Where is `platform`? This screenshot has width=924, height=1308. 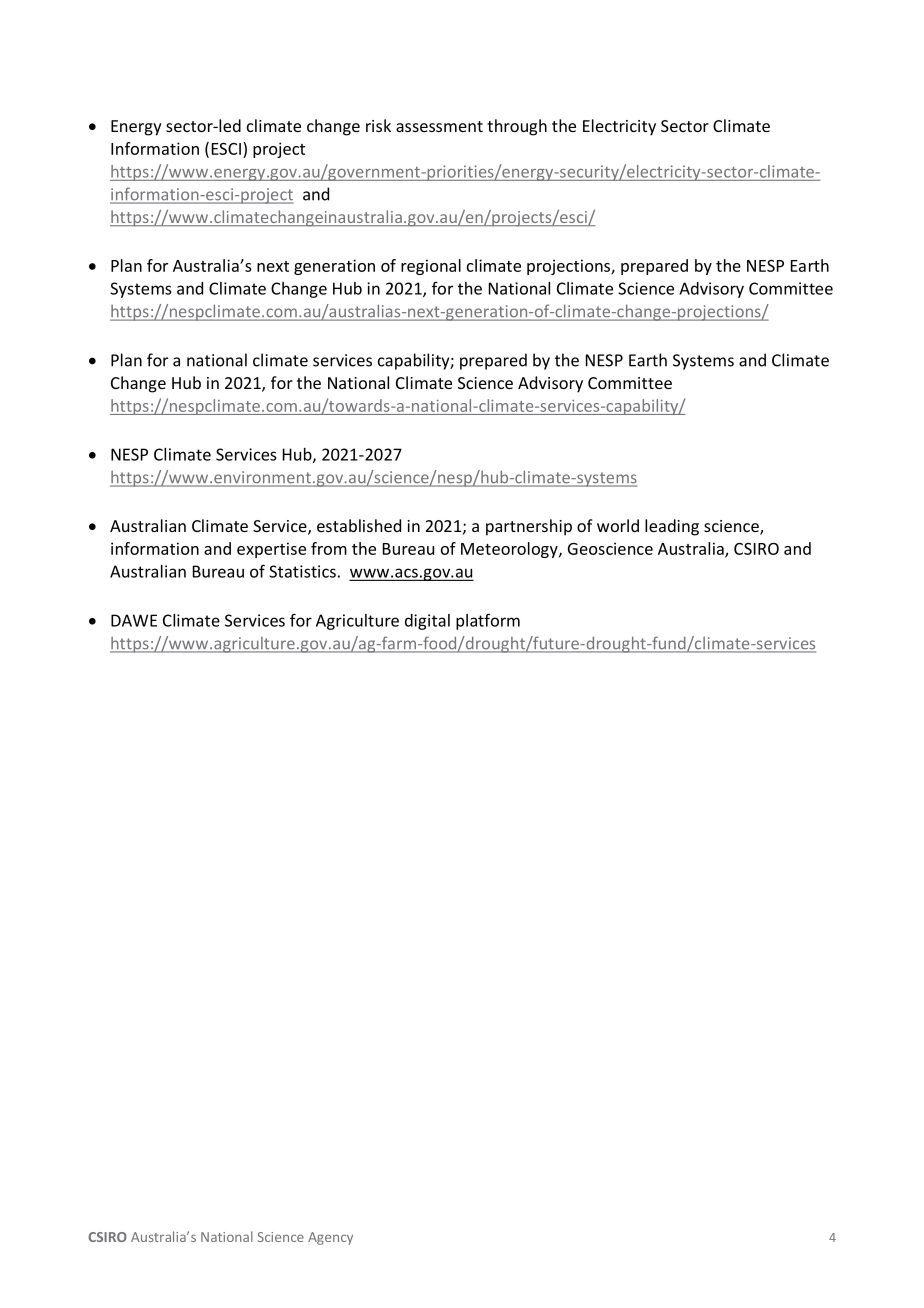
platform is located at coordinates (488, 621).
